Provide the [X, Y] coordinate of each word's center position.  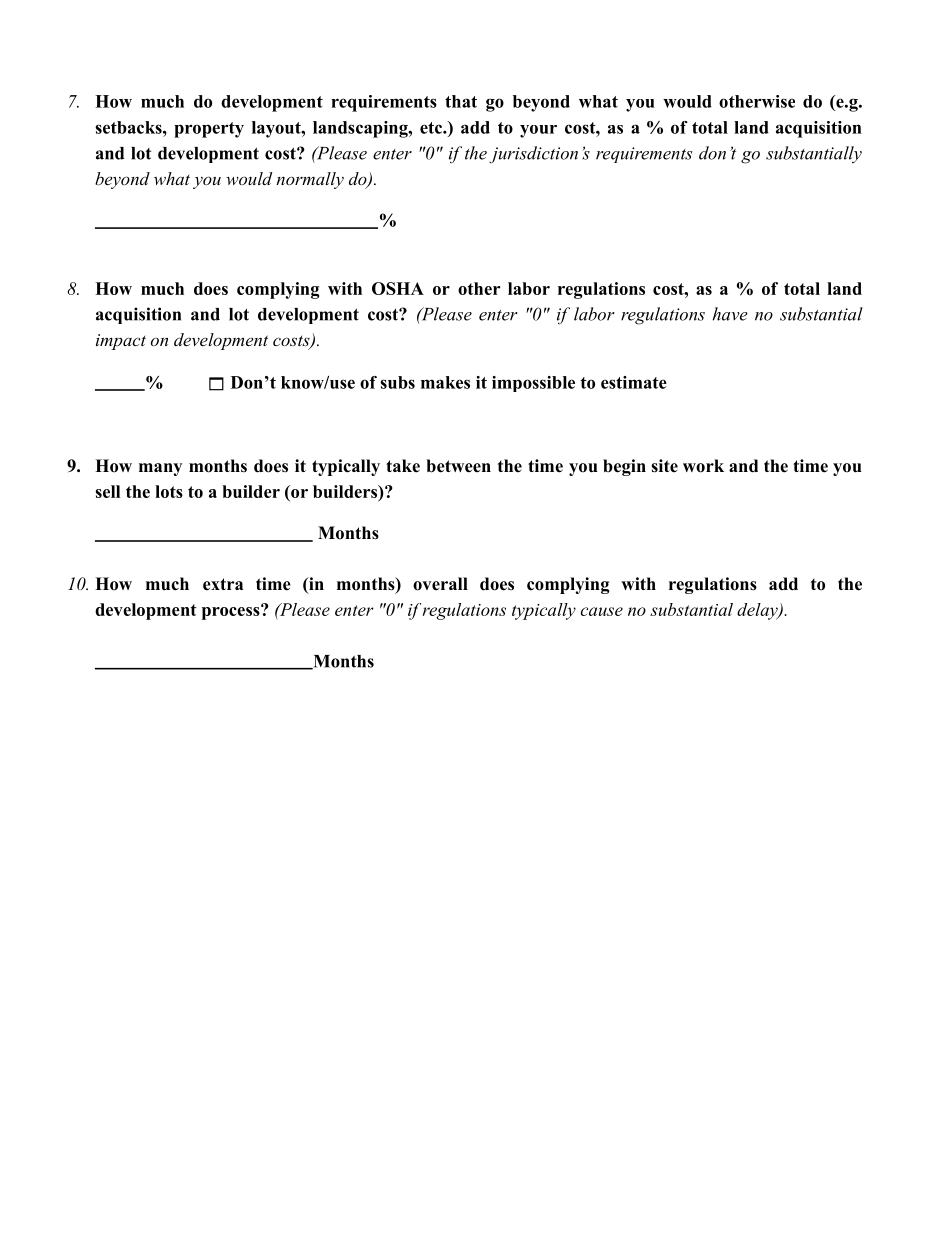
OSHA [398, 288]
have [730, 314]
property [209, 130]
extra [223, 584]
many [160, 469]
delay [758, 611]
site [664, 466]
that [461, 101]
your [538, 131]
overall [440, 584]
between [458, 466]
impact [121, 342]
